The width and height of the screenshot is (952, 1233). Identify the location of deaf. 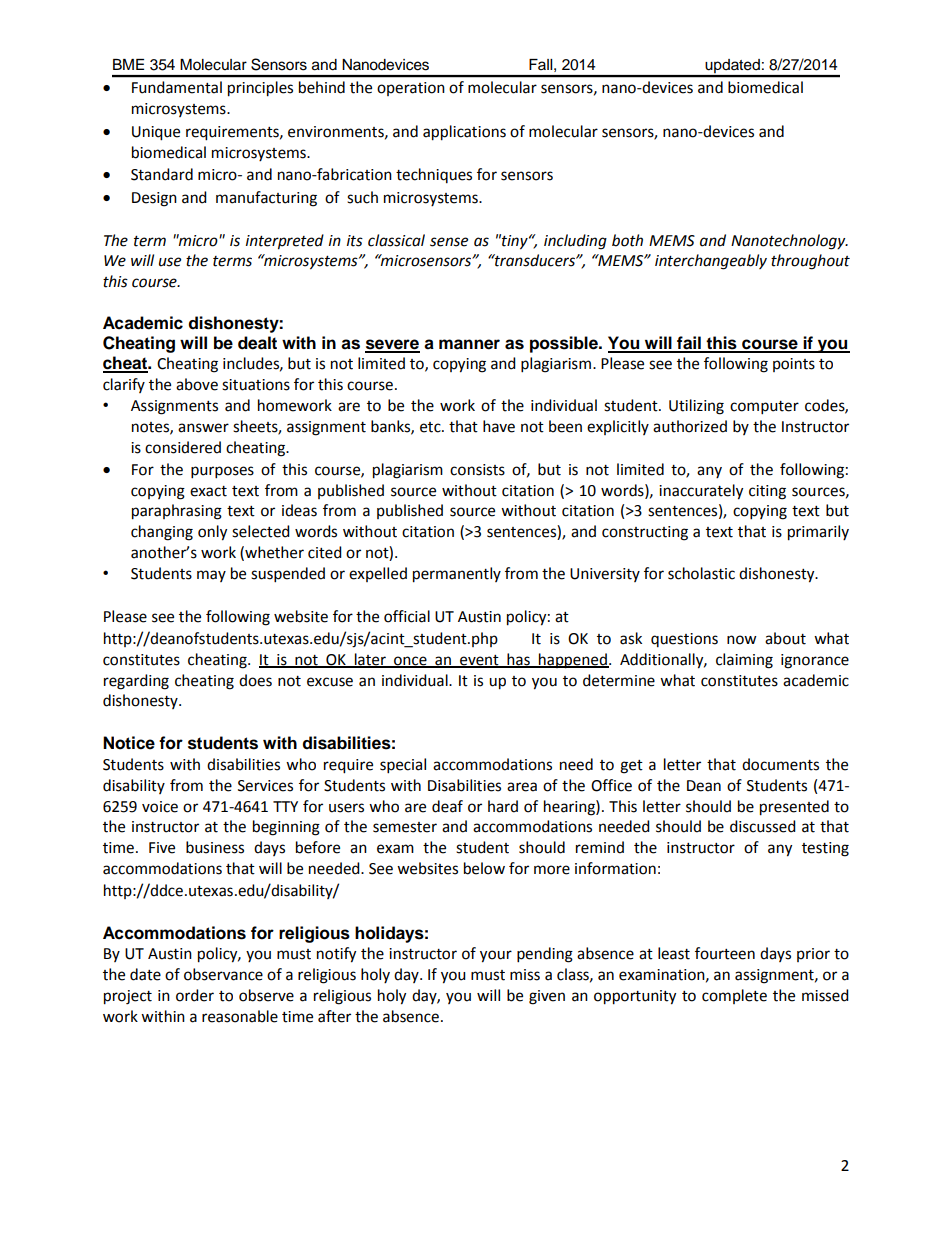
(447, 806).
